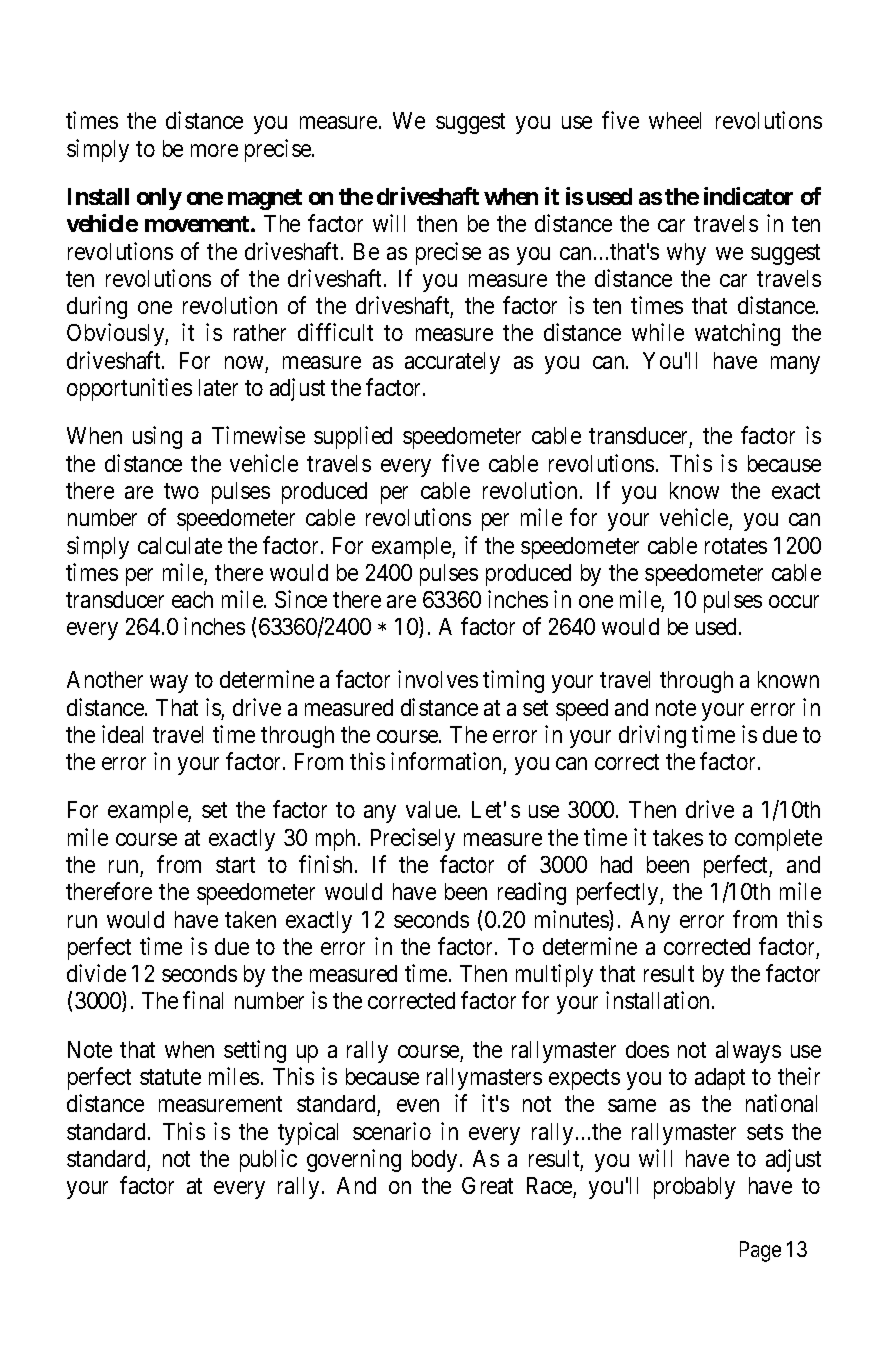 The image size is (887, 1372). Describe the element at coordinates (438, 679) in the screenshot. I see `involves` at that location.
